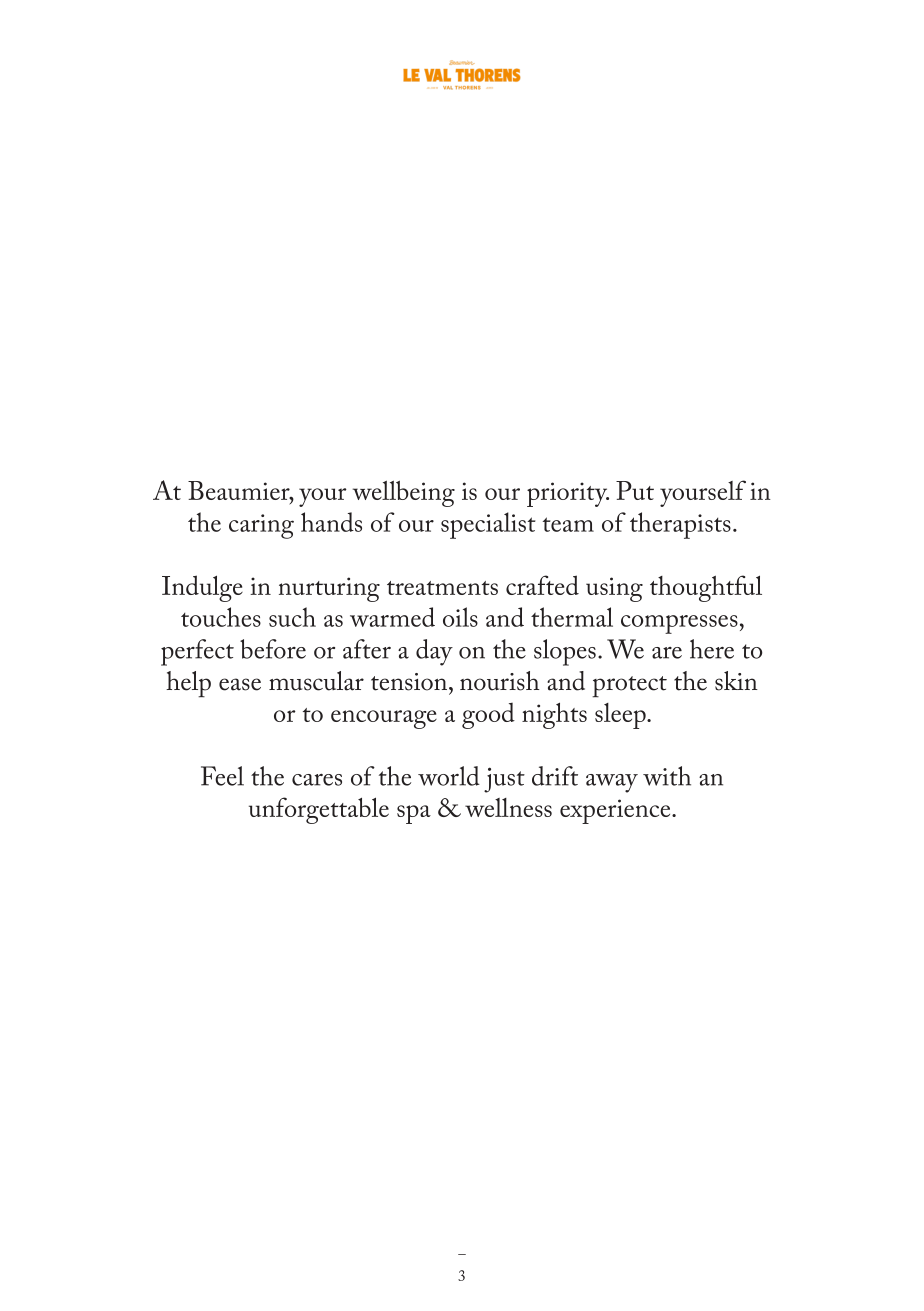 The width and height of the screenshot is (924, 1311). Describe the element at coordinates (635, 490) in the screenshot. I see `Put` at that location.
